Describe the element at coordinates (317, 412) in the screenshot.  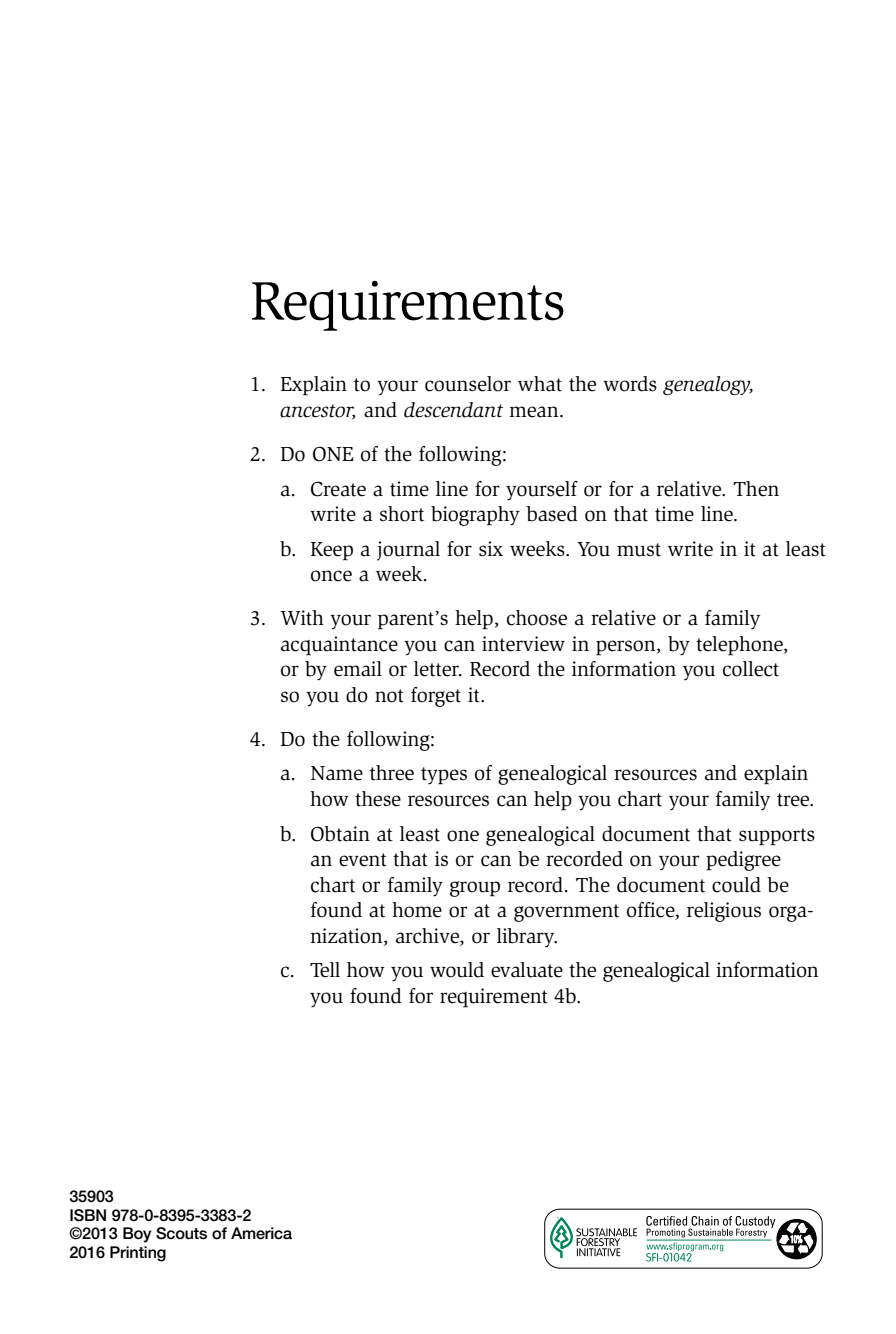
I see `ancestor` at that location.
